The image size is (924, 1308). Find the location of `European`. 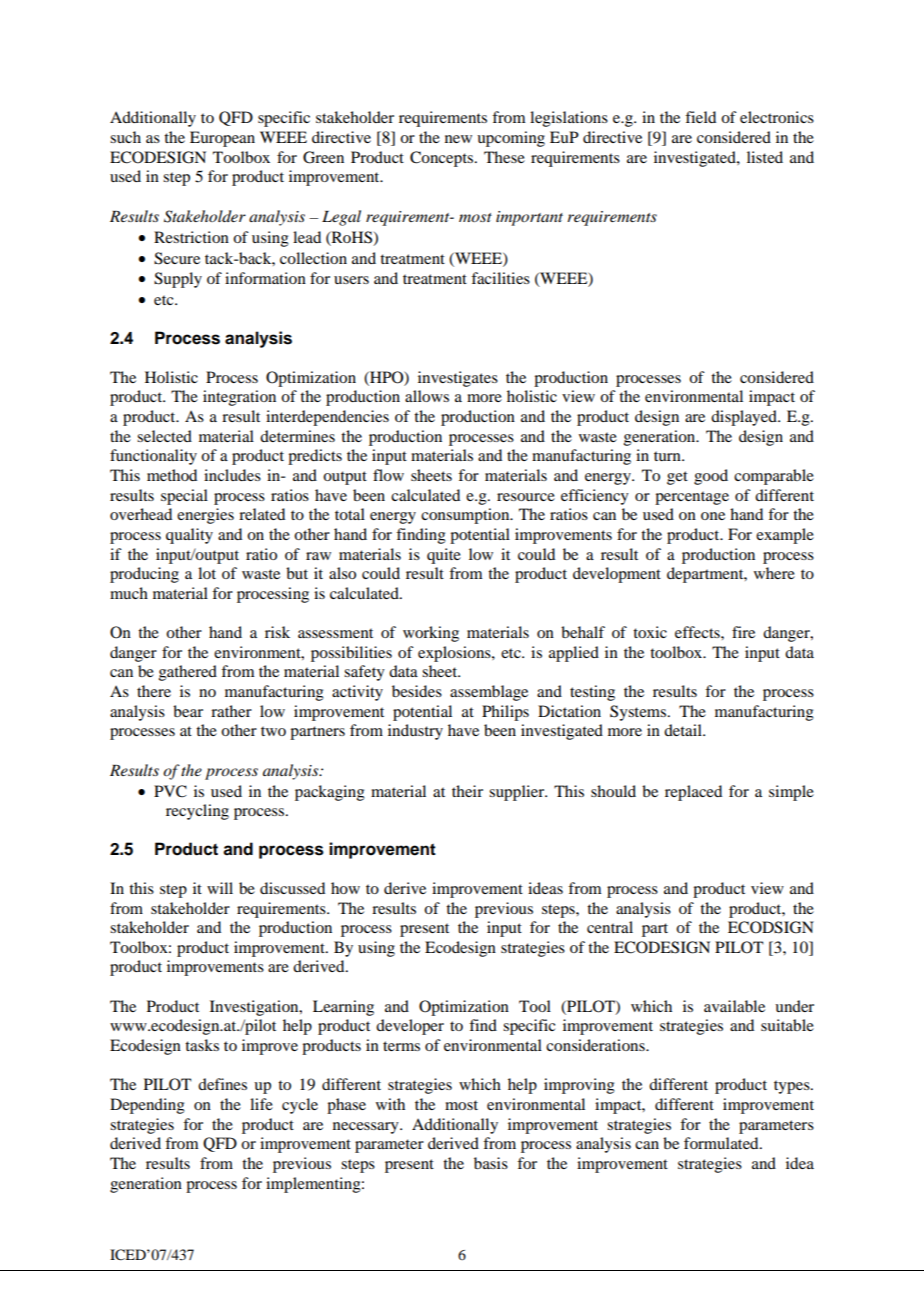

European is located at coordinates (222, 139).
